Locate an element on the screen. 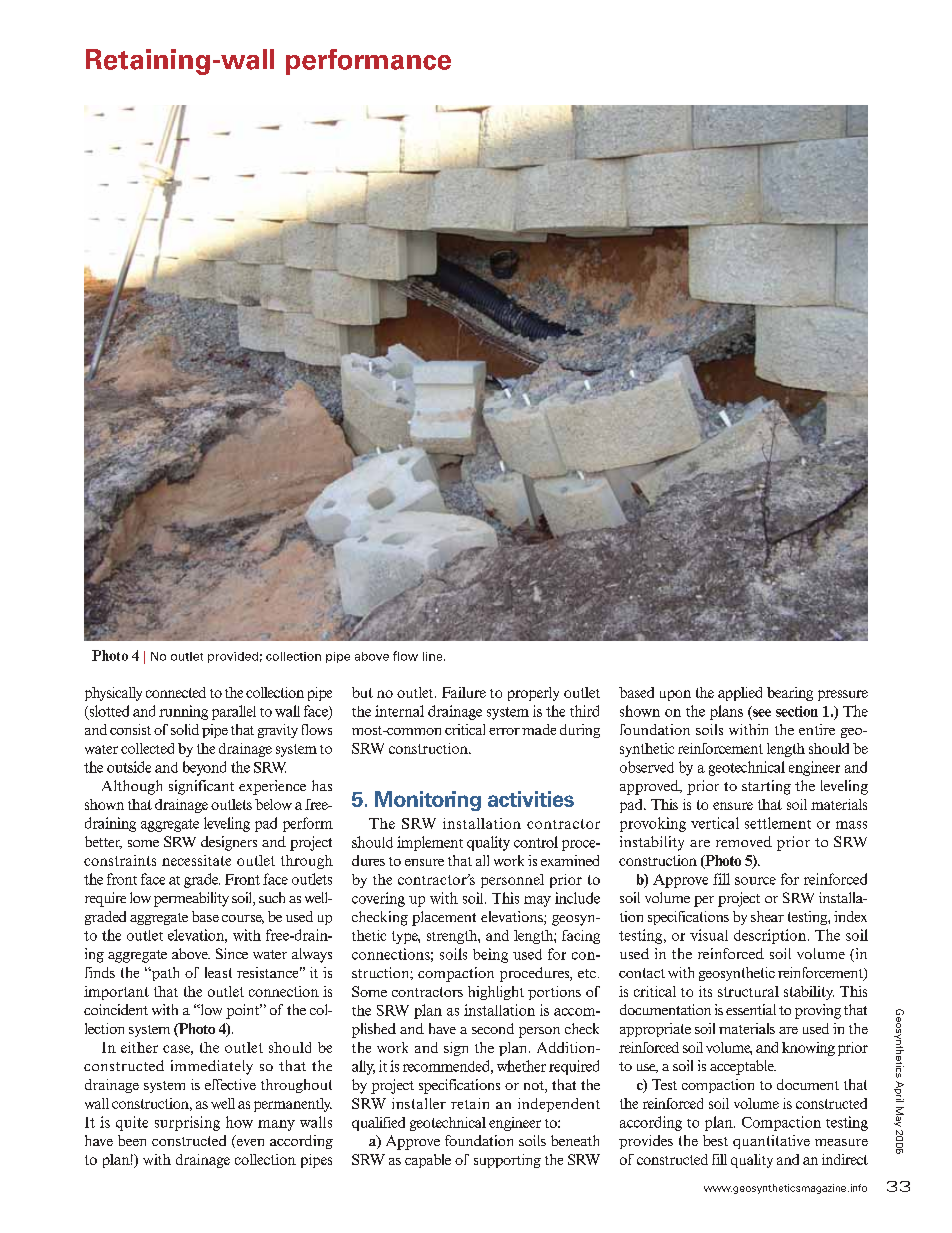  permeability is located at coordinates (191, 899).
